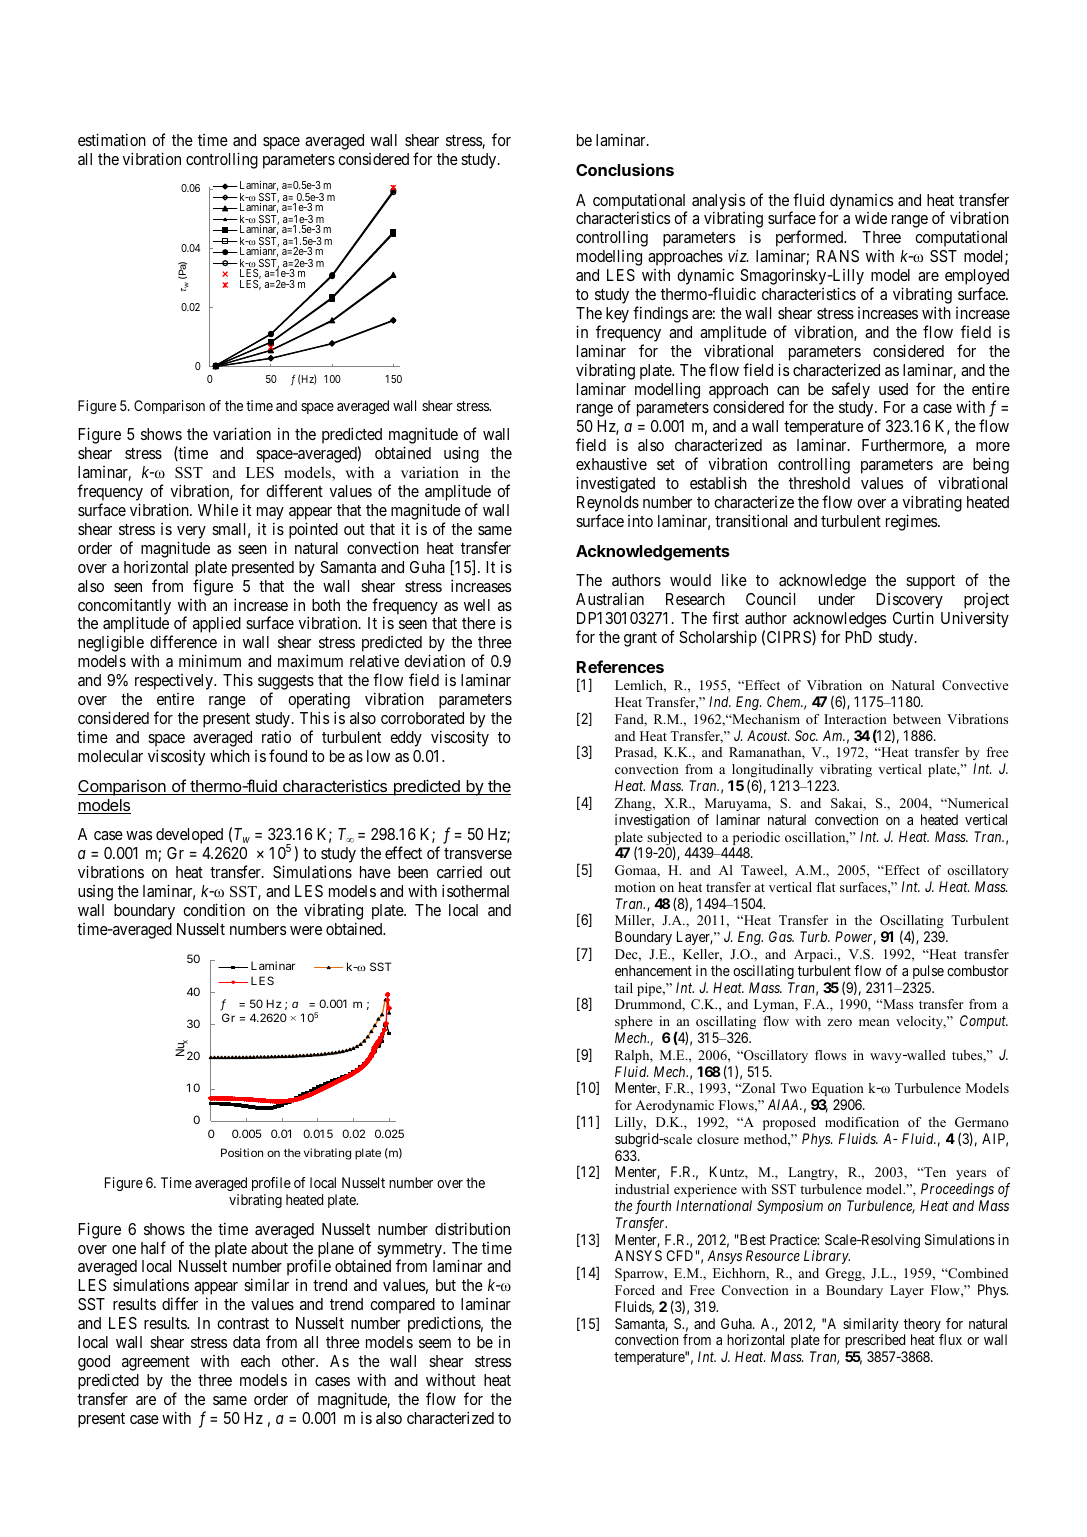  Describe the element at coordinates (214, 909) in the document. I see `condition` at that location.
